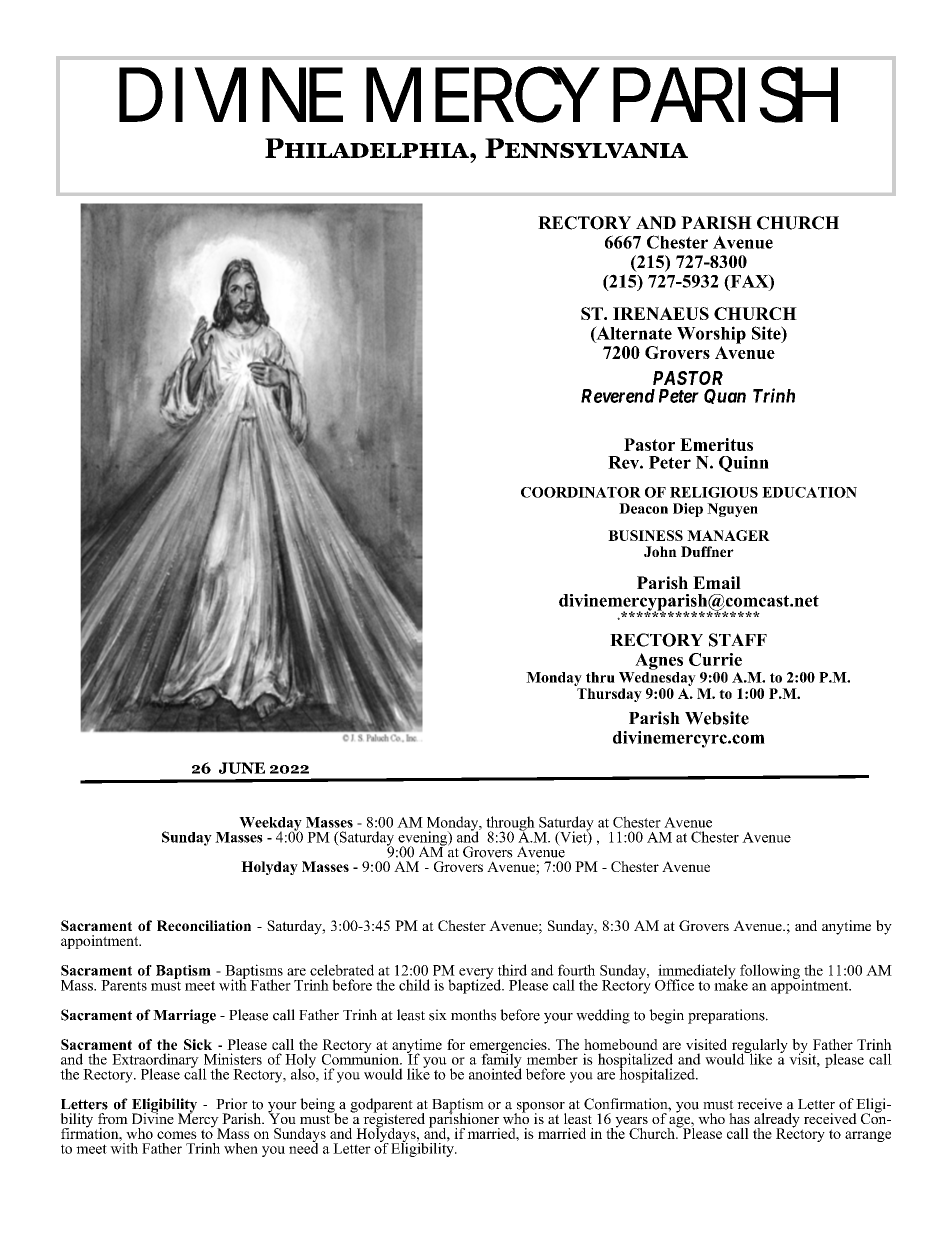 This screenshot has height=1233, width=952. I want to click on Worship, so click(711, 335).
